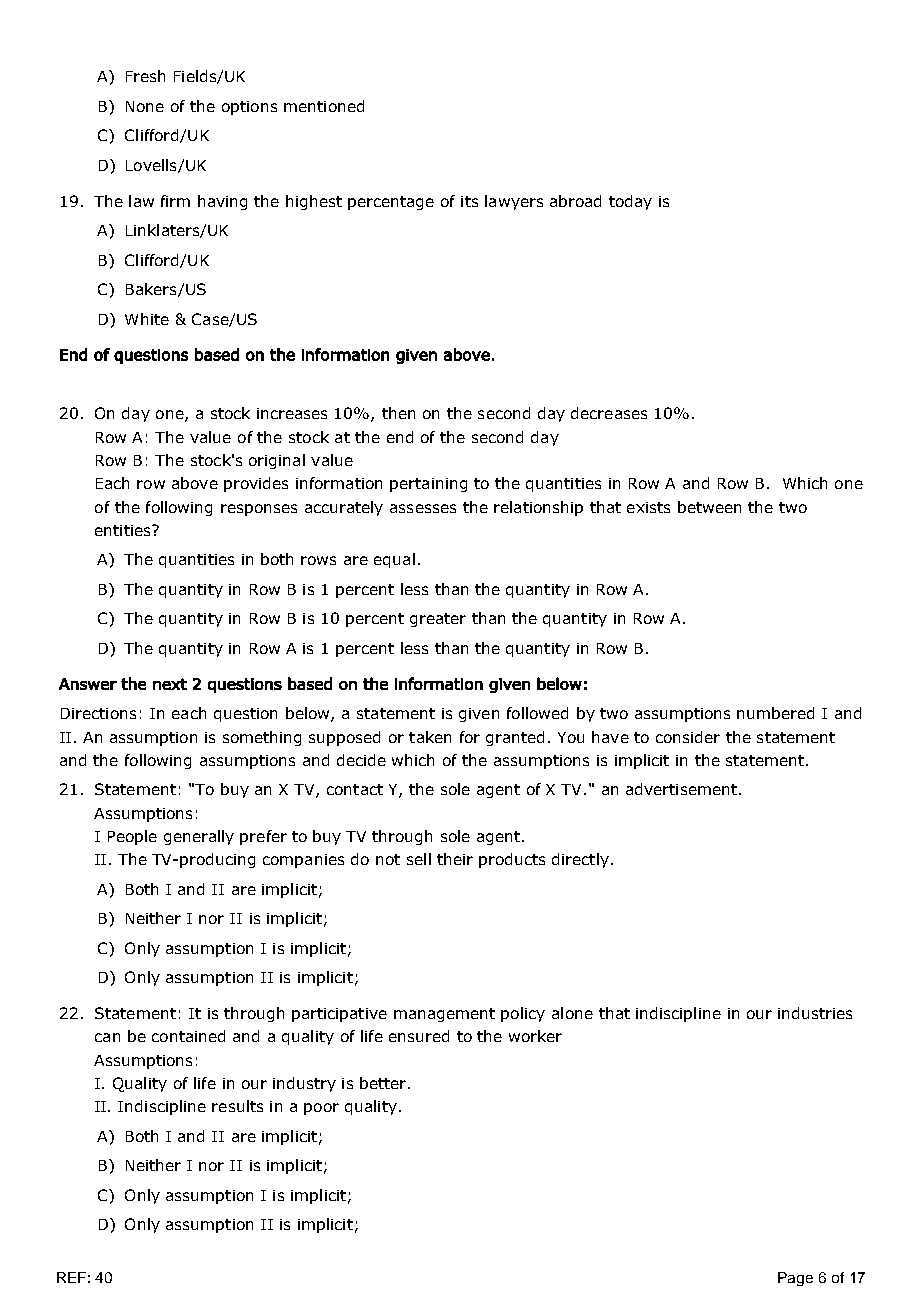 This image has height=1308, width=924. Describe the element at coordinates (384, 1083) in the image. I see `better` at that location.
